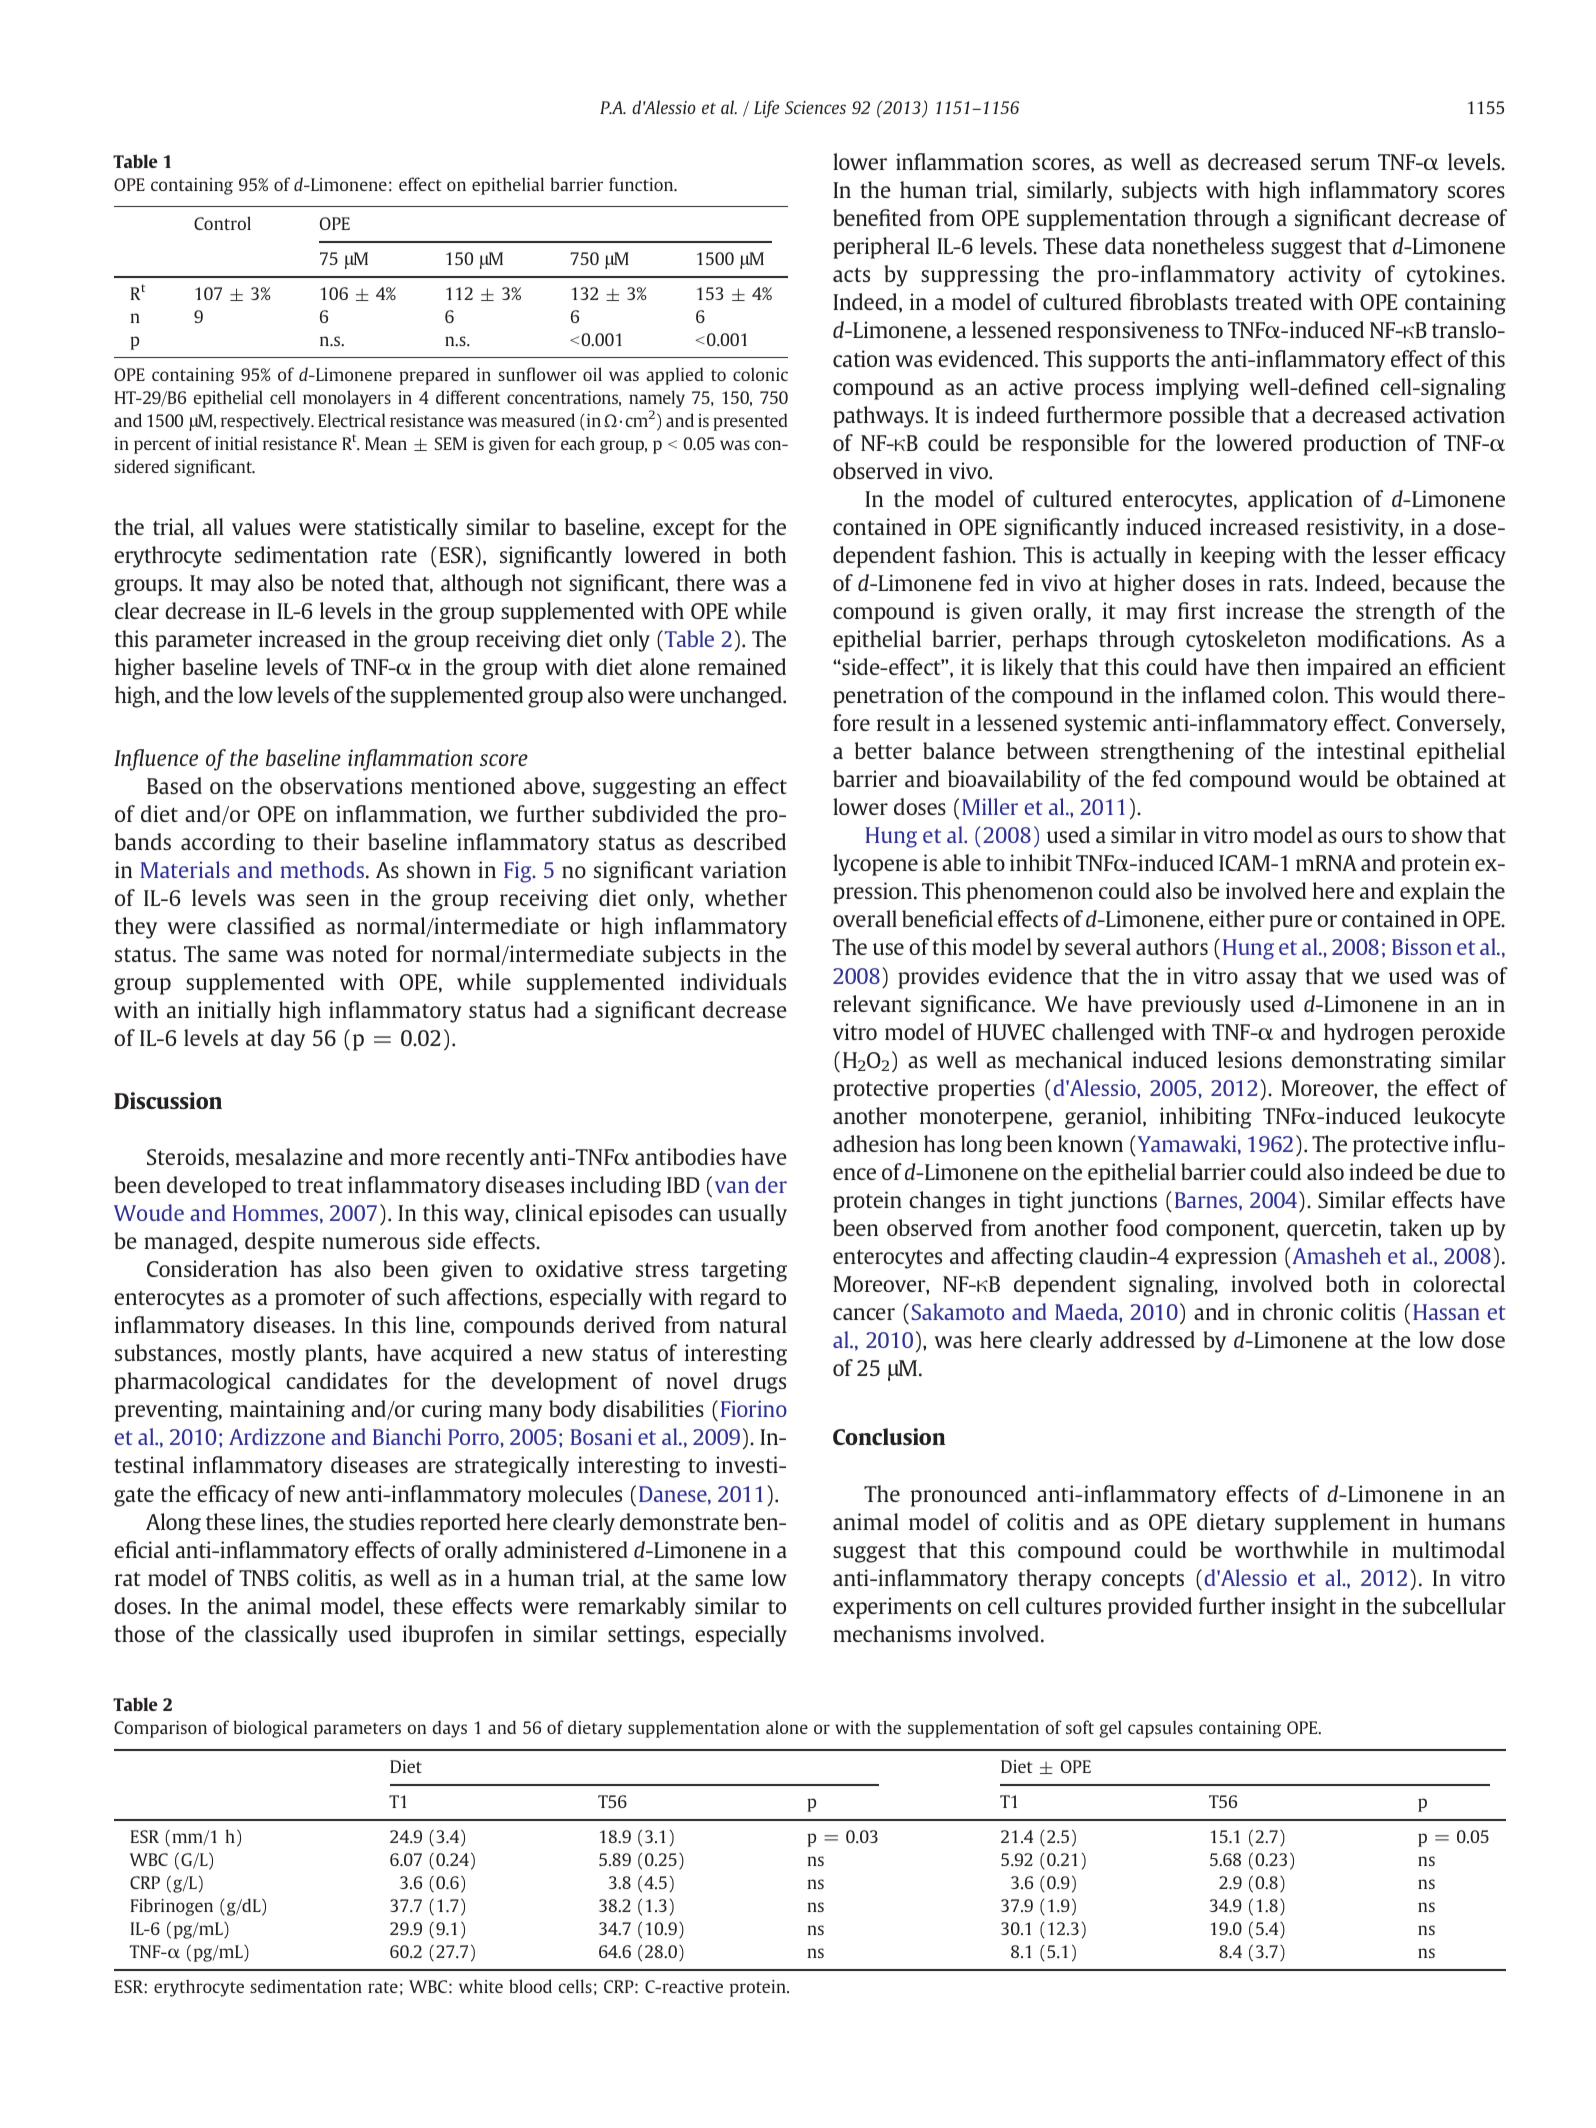 Image resolution: width=1596 pixels, height=2128 pixels. What do you see at coordinates (883, 750) in the screenshot?
I see `better` at bounding box center [883, 750].
